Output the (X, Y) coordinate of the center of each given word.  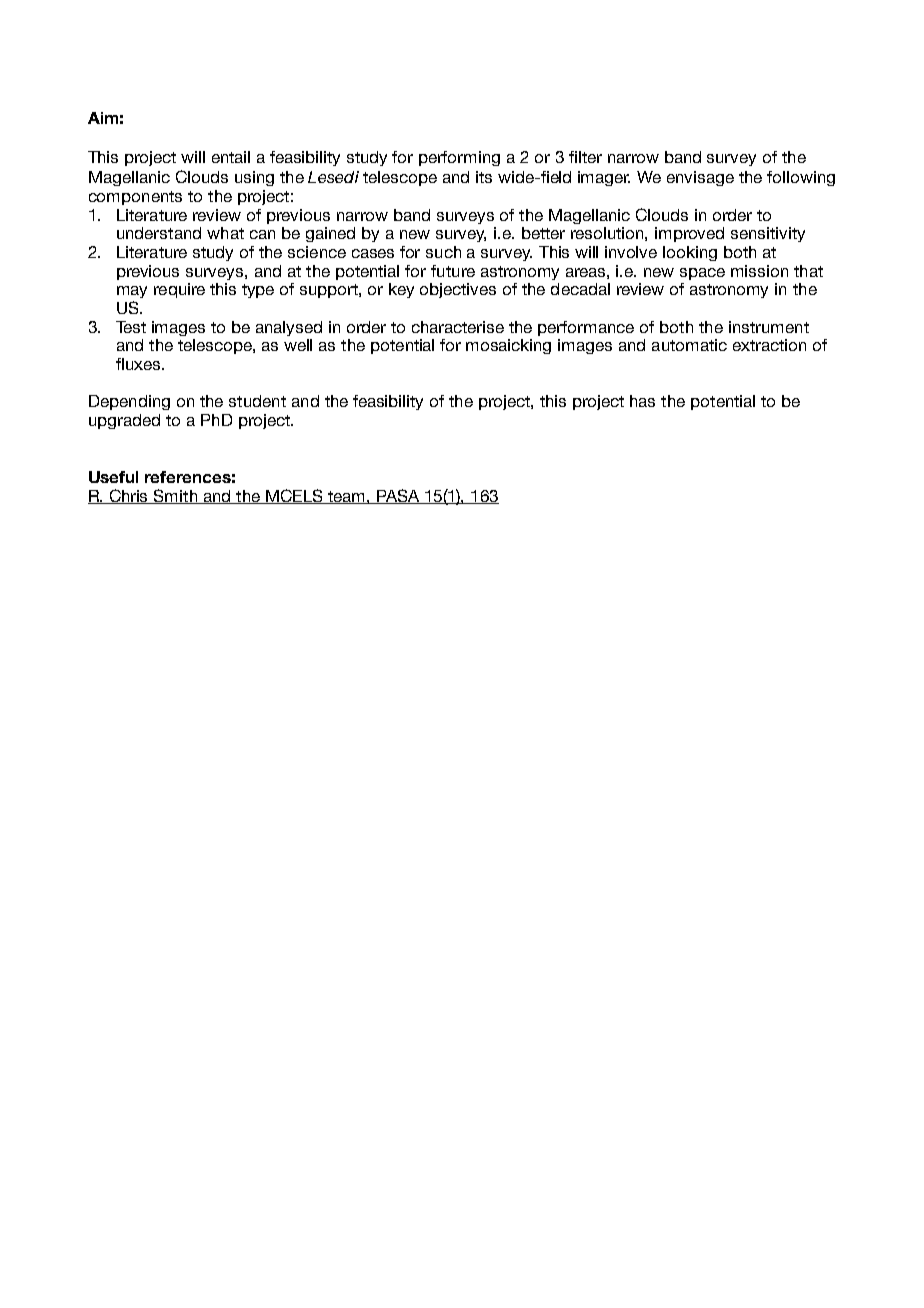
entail (231, 157)
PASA (398, 496)
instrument (769, 327)
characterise (458, 327)
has (642, 401)
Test (131, 327)
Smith (175, 496)
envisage (700, 178)
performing (459, 158)
